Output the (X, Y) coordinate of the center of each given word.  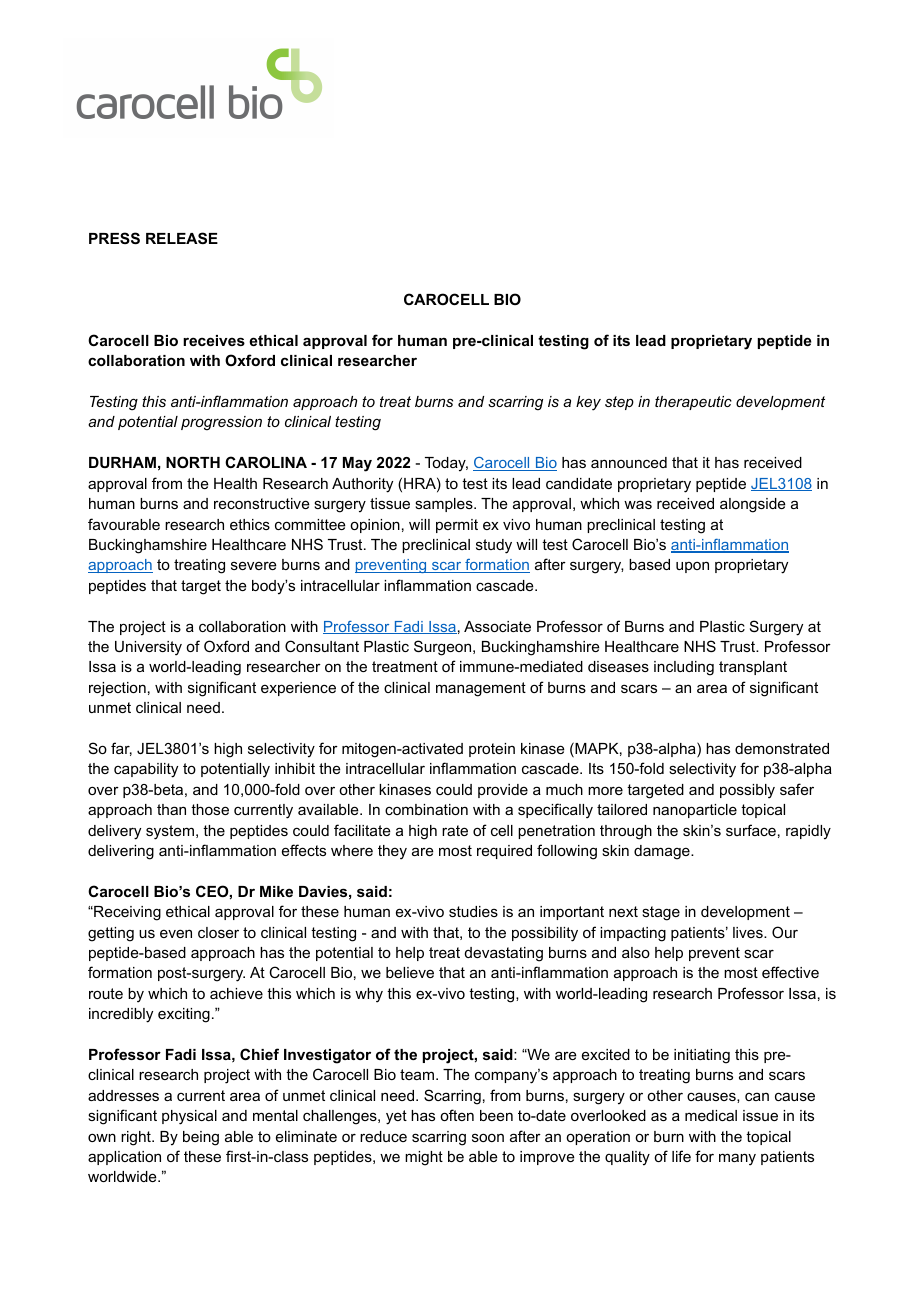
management (481, 689)
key (588, 403)
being (201, 1138)
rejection (117, 689)
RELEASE (182, 238)
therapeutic (693, 403)
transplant (753, 668)
